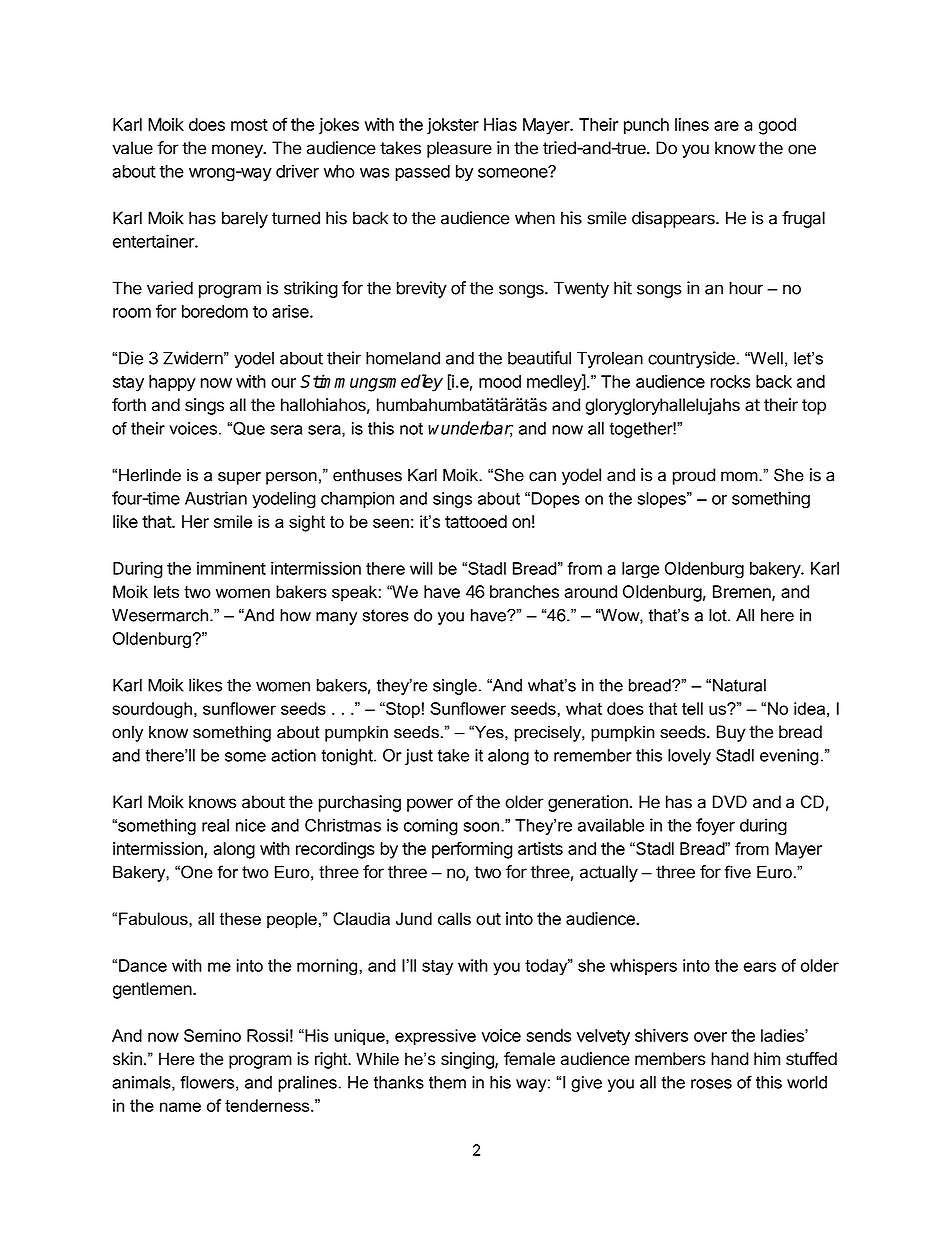  I want to click on calls, so click(454, 918).
